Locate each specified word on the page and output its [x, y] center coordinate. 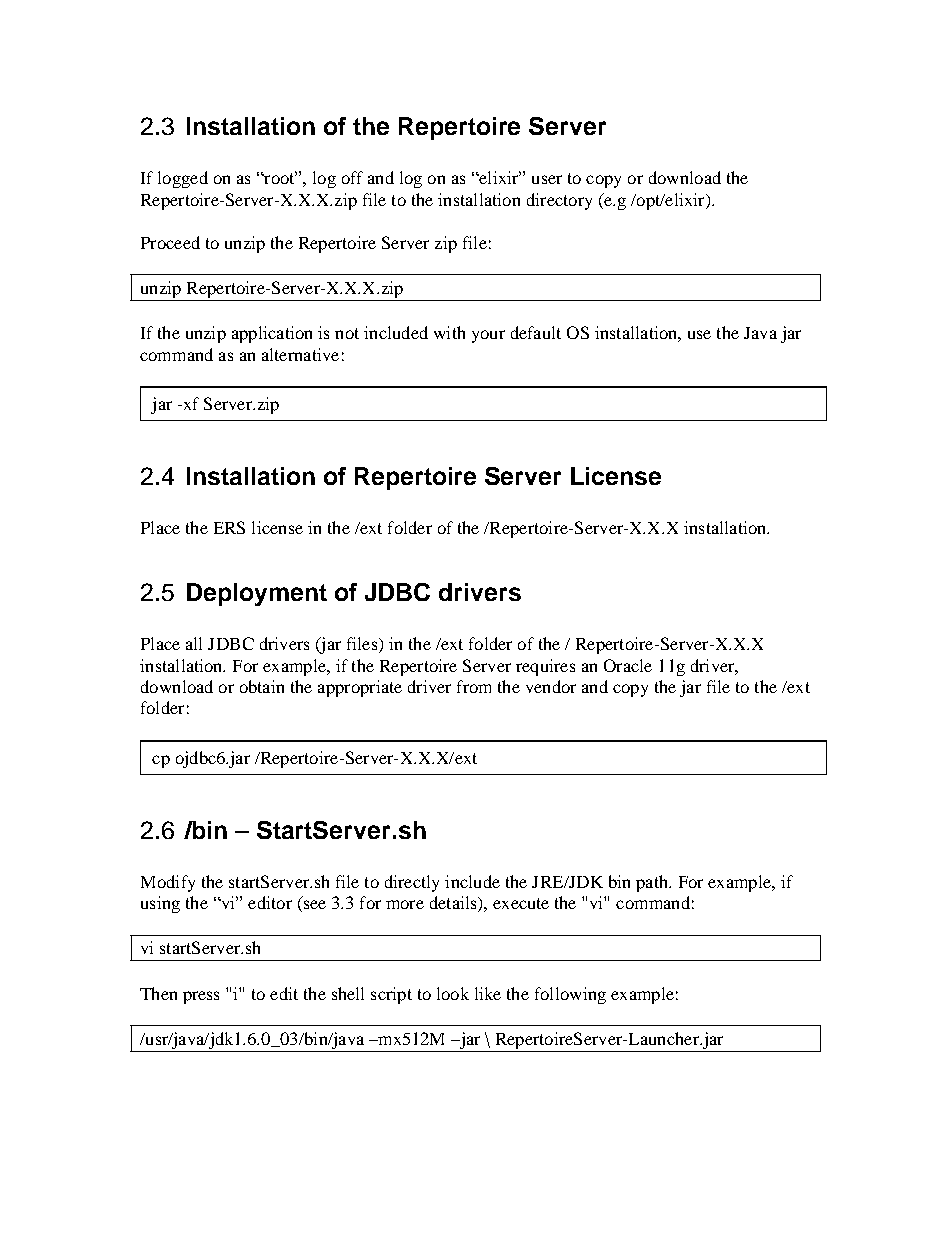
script [391, 995]
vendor [551, 686]
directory [559, 201]
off [352, 177]
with [449, 332]
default [536, 332]
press [201, 997]
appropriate [360, 688]
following [570, 995]
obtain [262, 686]
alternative [300, 354]
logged [183, 179]
